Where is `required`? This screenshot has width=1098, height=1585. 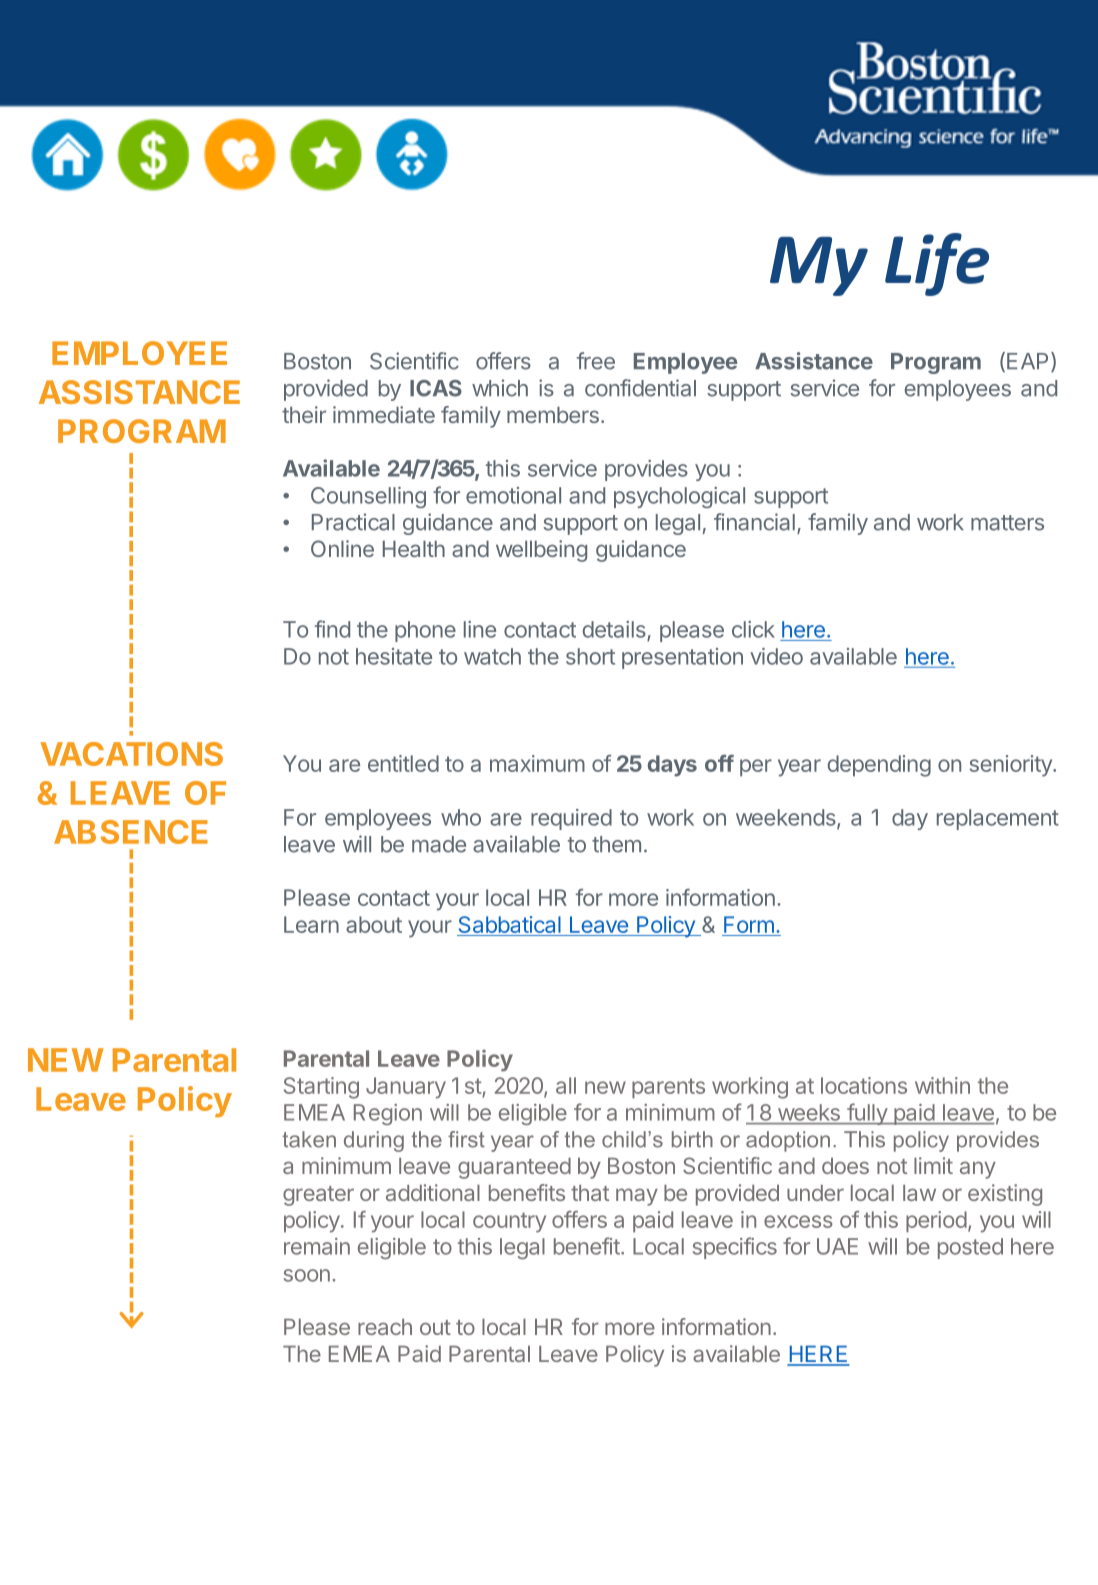 required is located at coordinates (571, 819).
